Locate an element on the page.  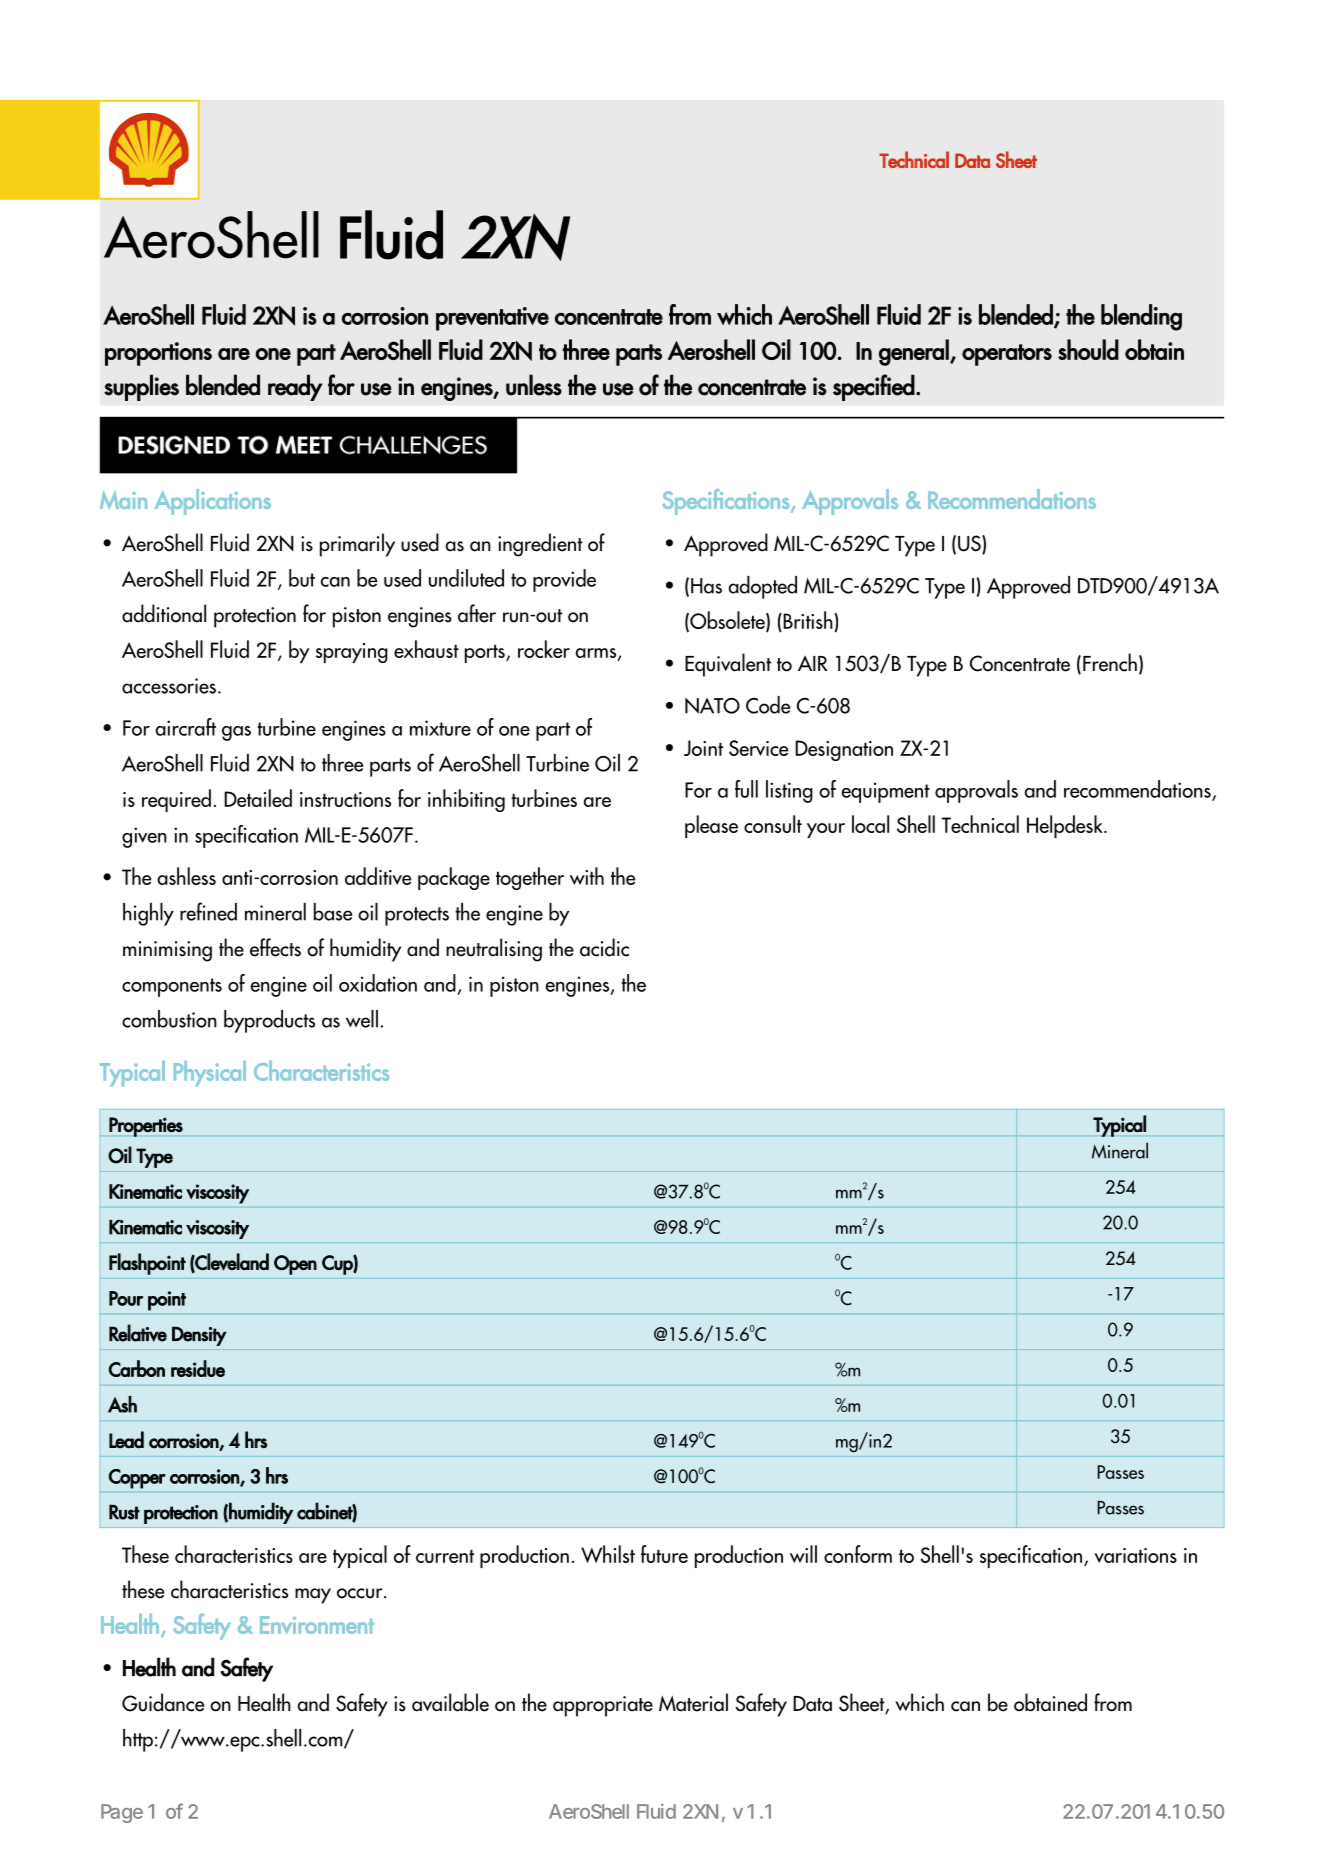
gas is located at coordinates (236, 733).
